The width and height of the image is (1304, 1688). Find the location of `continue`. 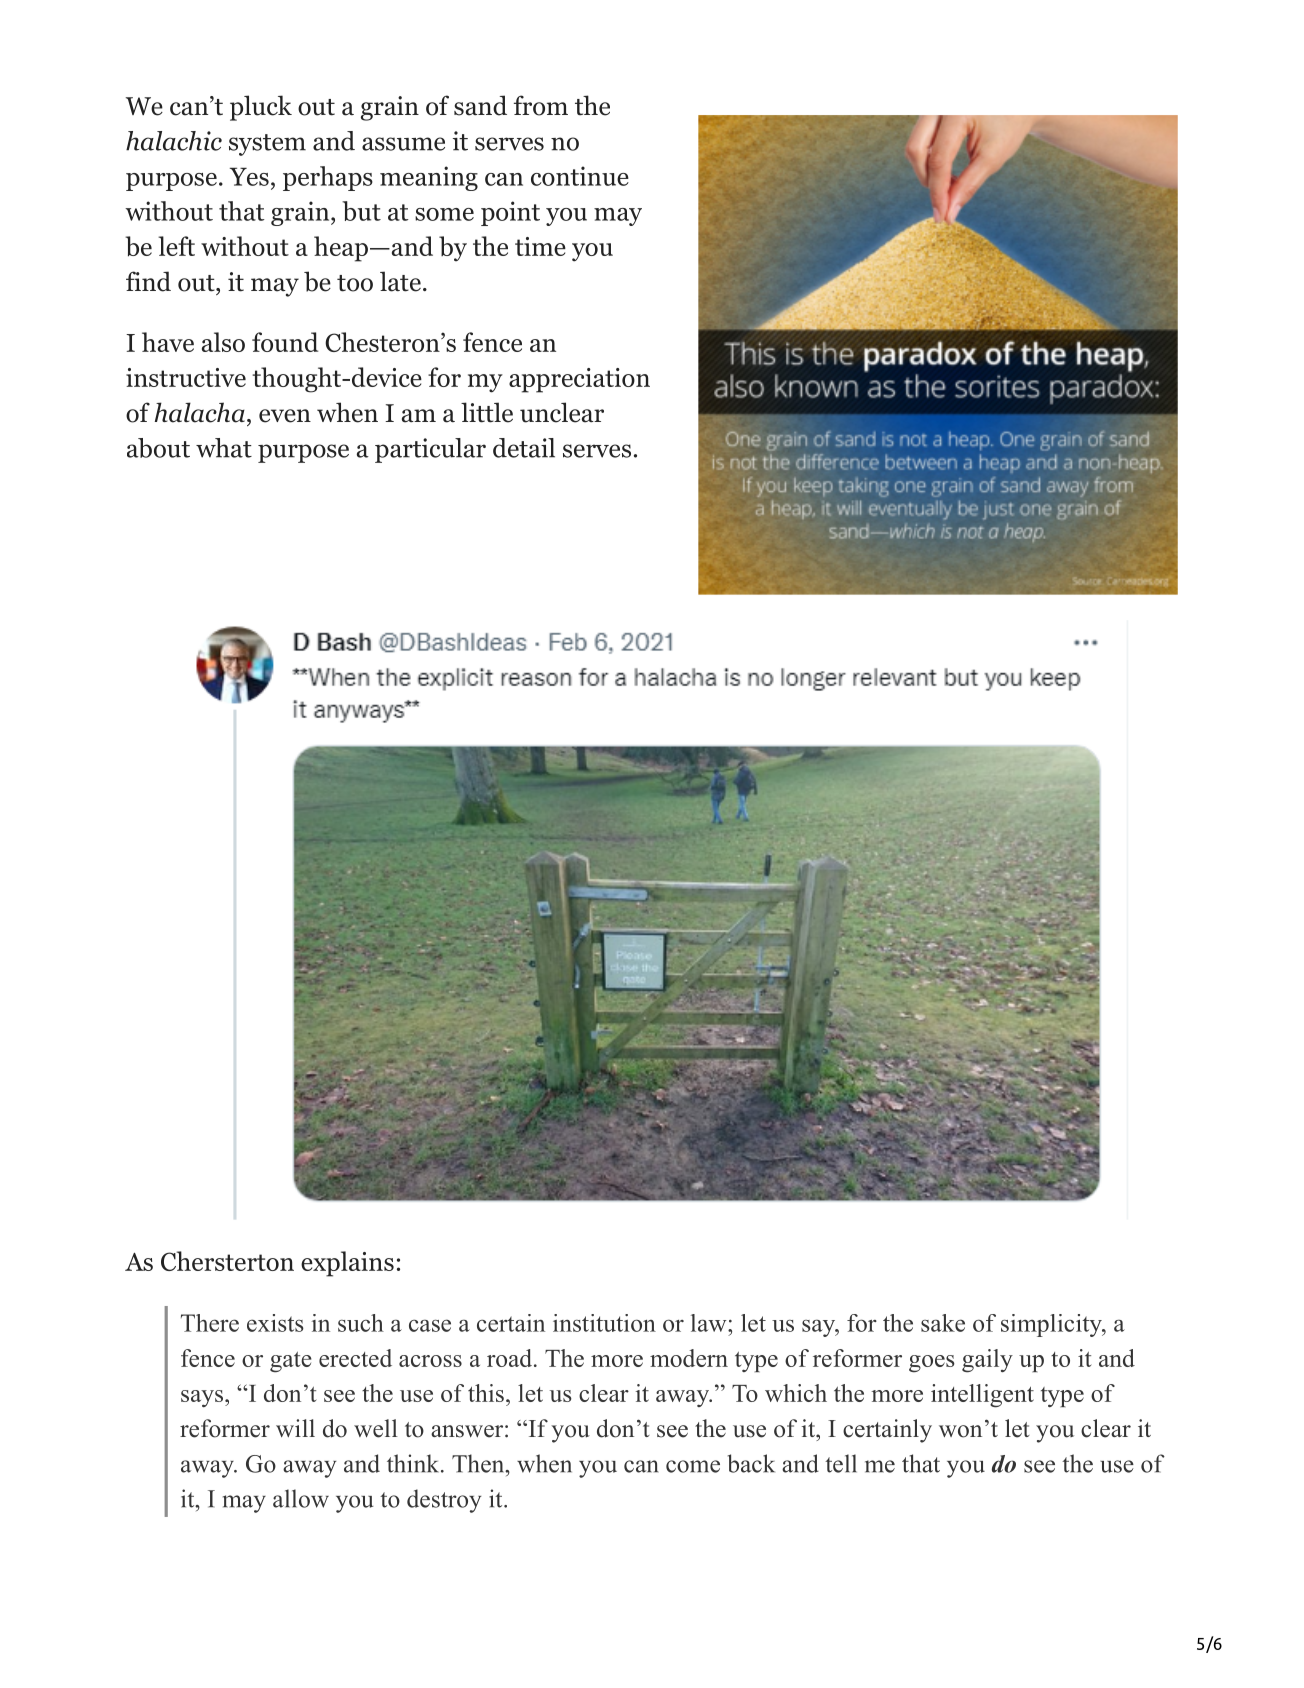

continue is located at coordinates (580, 176).
